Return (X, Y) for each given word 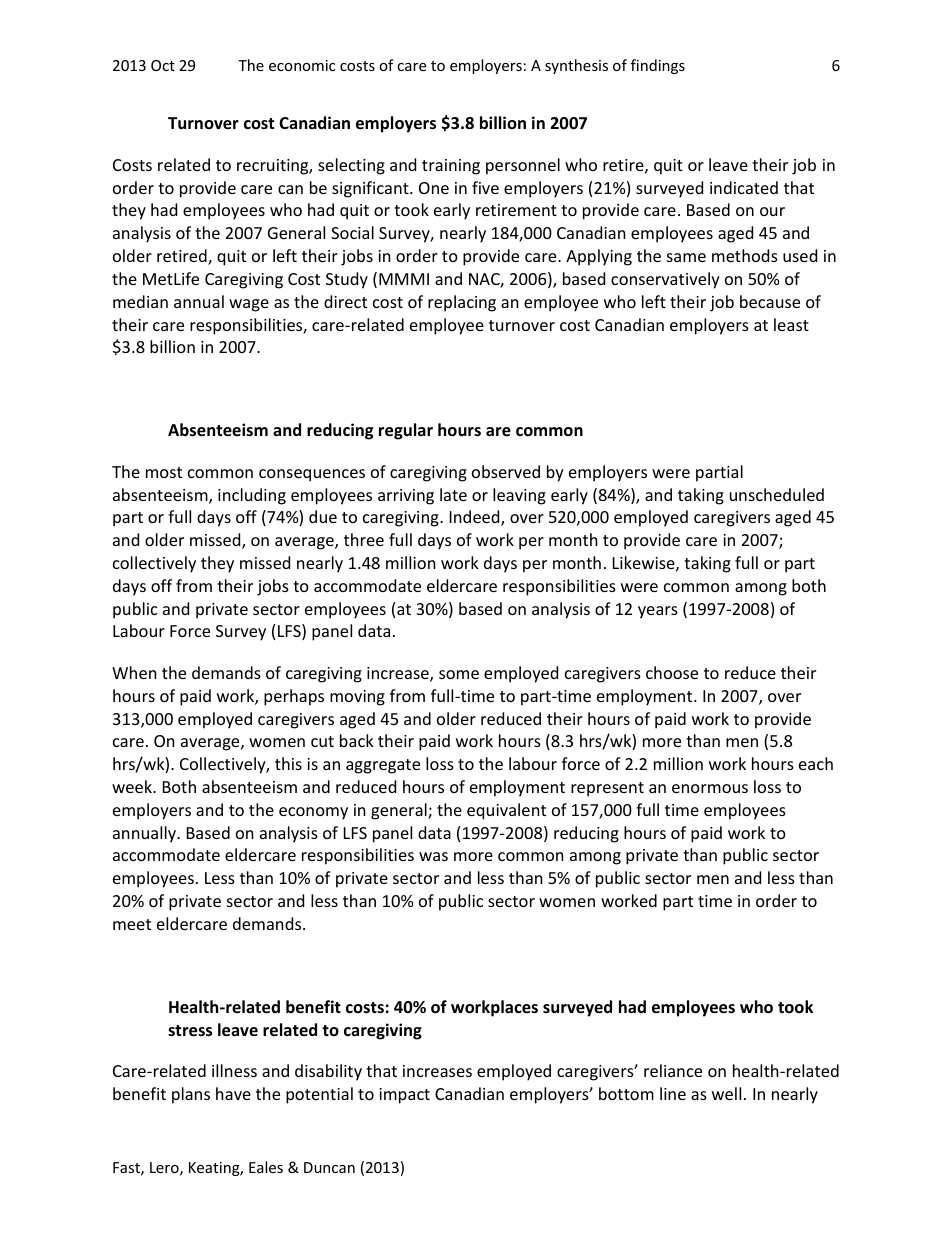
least (791, 324)
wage (249, 305)
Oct (163, 65)
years (658, 612)
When (134, 672)
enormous (710, 788)
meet (132, 924)
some (459, 674)
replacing (462, 303)
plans (191, 1095)
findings (658, 66)
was (433, 856)
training (451, 167)
